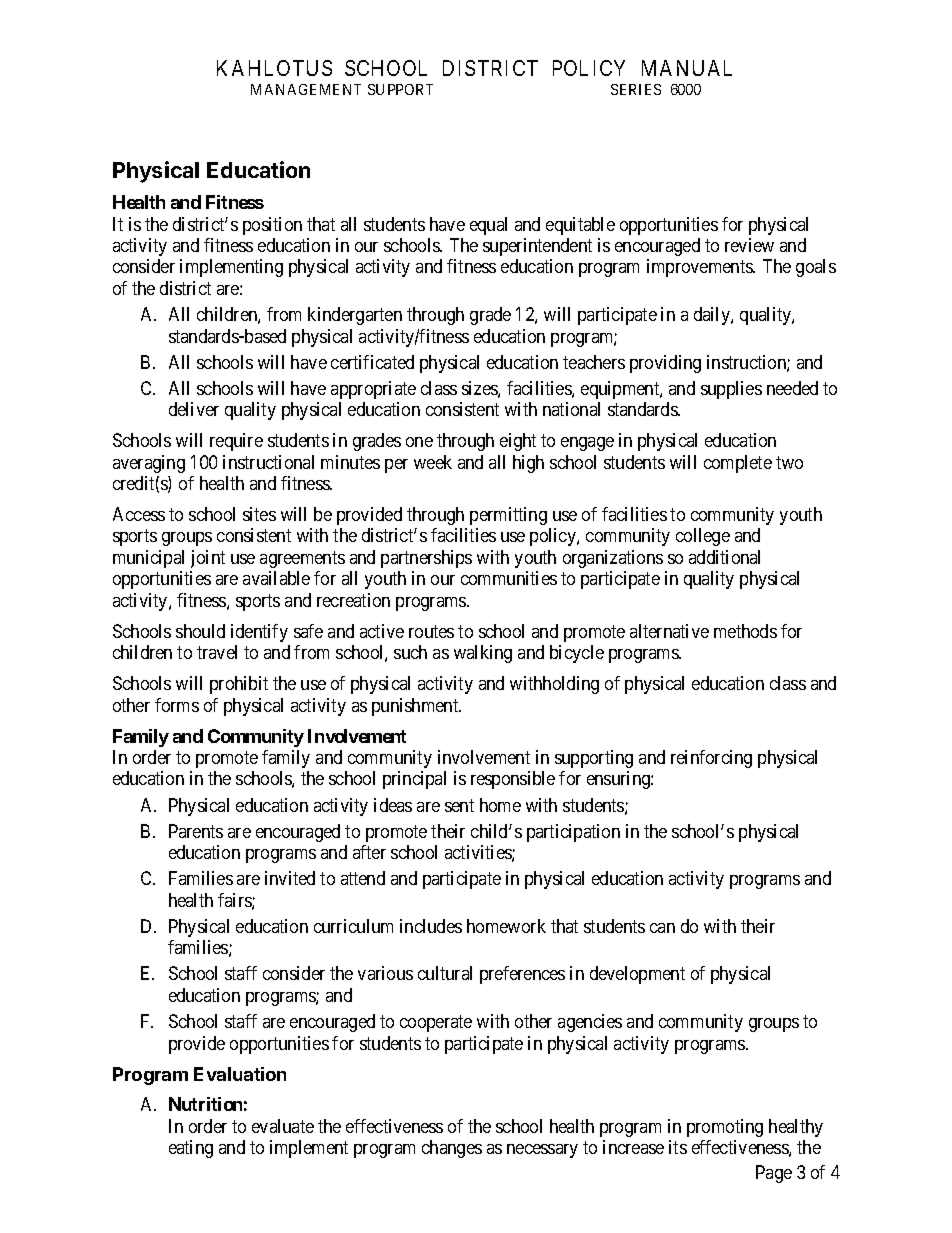 The height and width of the document is (1233, 952). I want to click on require, so click(236, 442).
